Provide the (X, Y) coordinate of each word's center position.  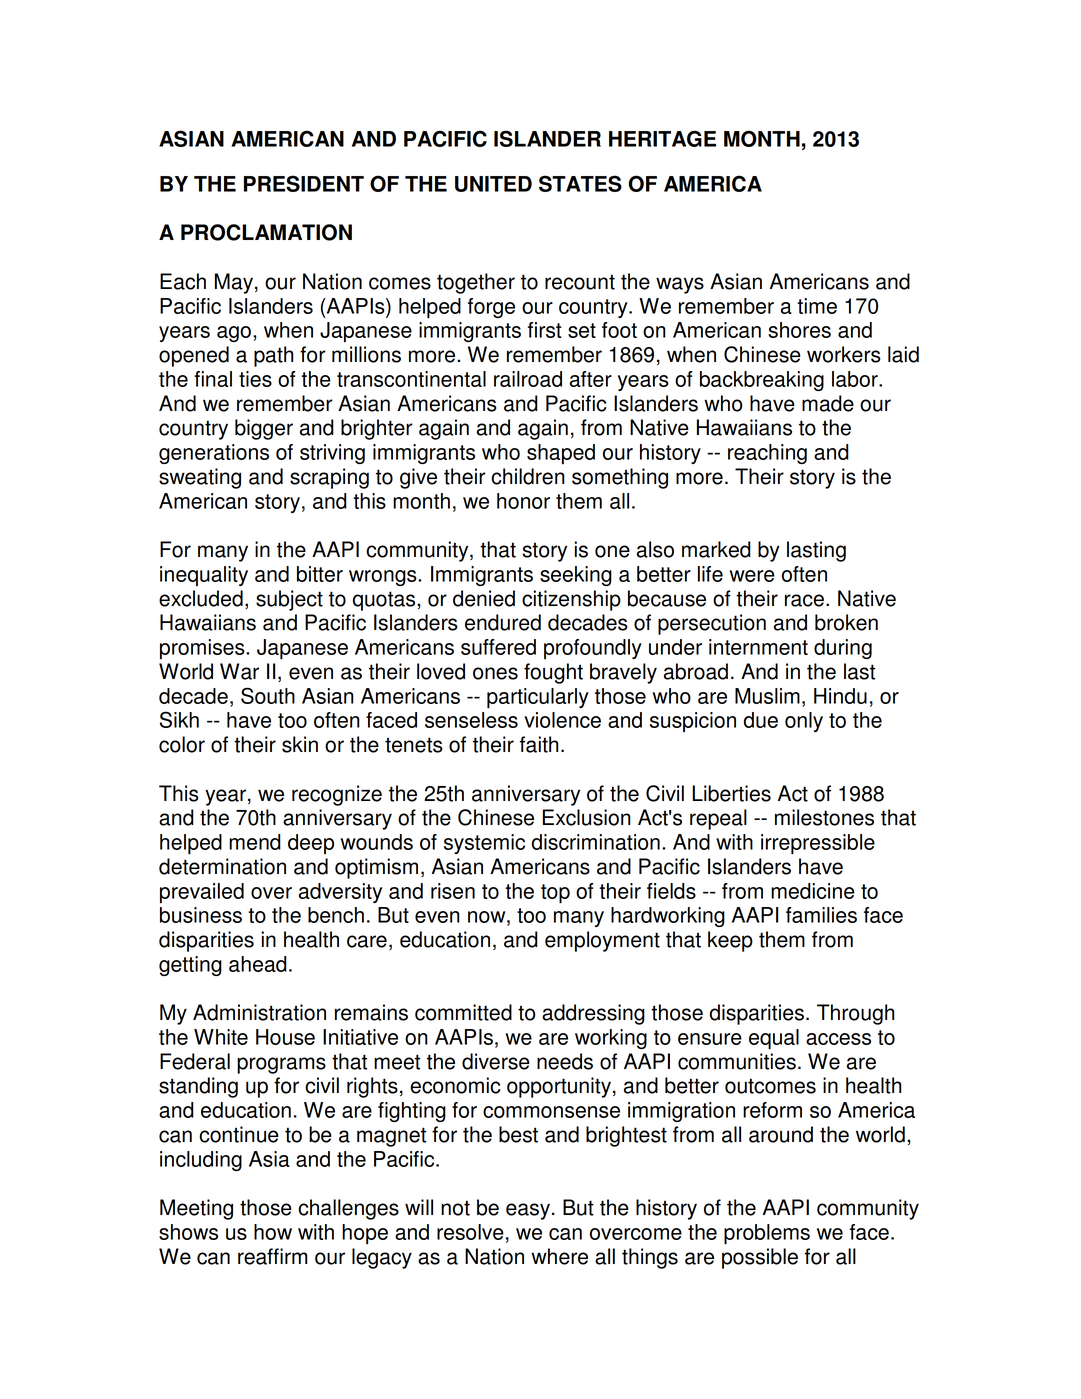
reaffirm (272, 1256)
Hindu (840, 696)
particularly (538, 698)
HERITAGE (662, 138)
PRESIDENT (304, 183)
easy (528, 1211)
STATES (580, 183)
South (268, 695)
